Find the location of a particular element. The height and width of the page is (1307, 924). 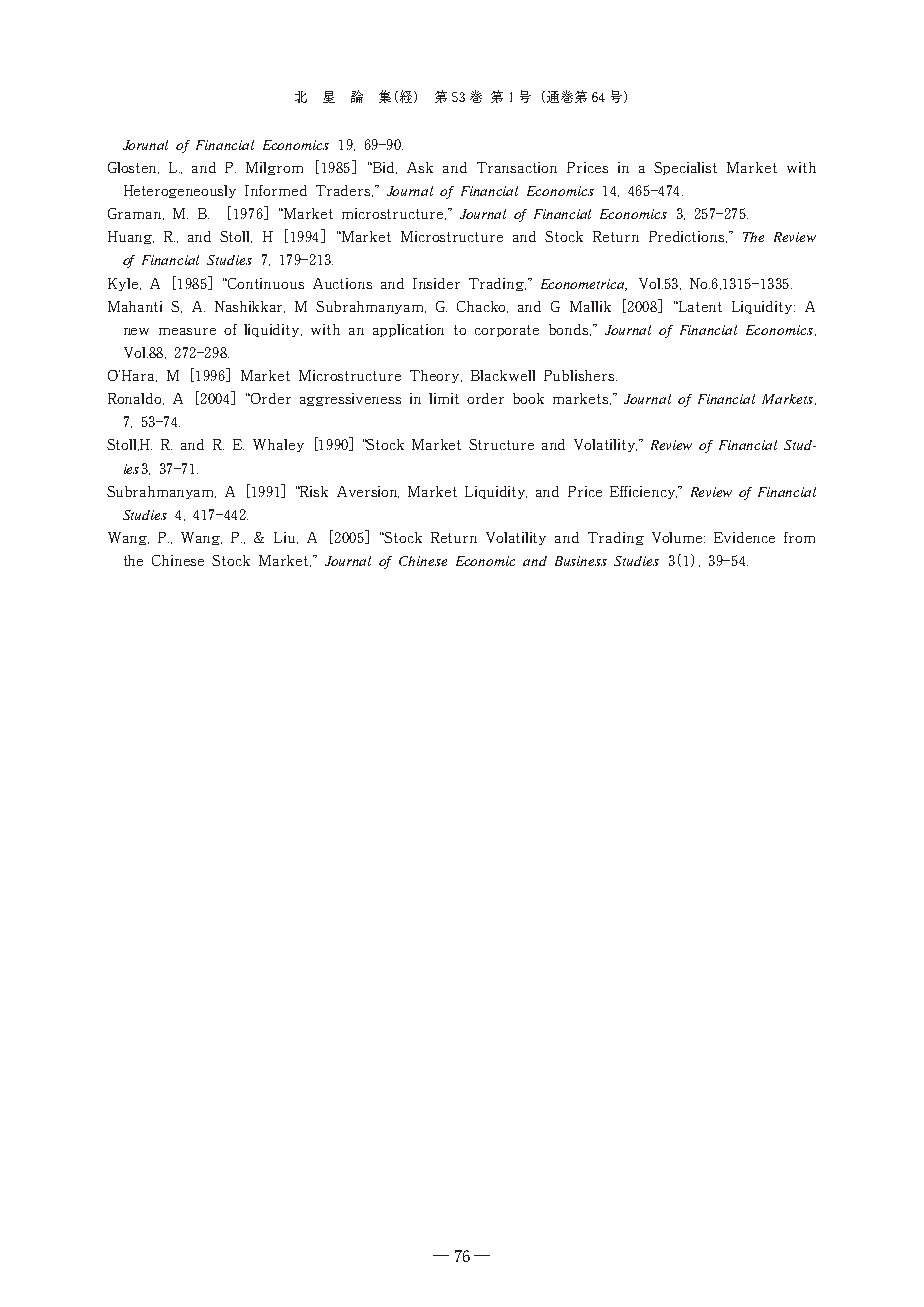

new is located at coordinates (136, 331).
